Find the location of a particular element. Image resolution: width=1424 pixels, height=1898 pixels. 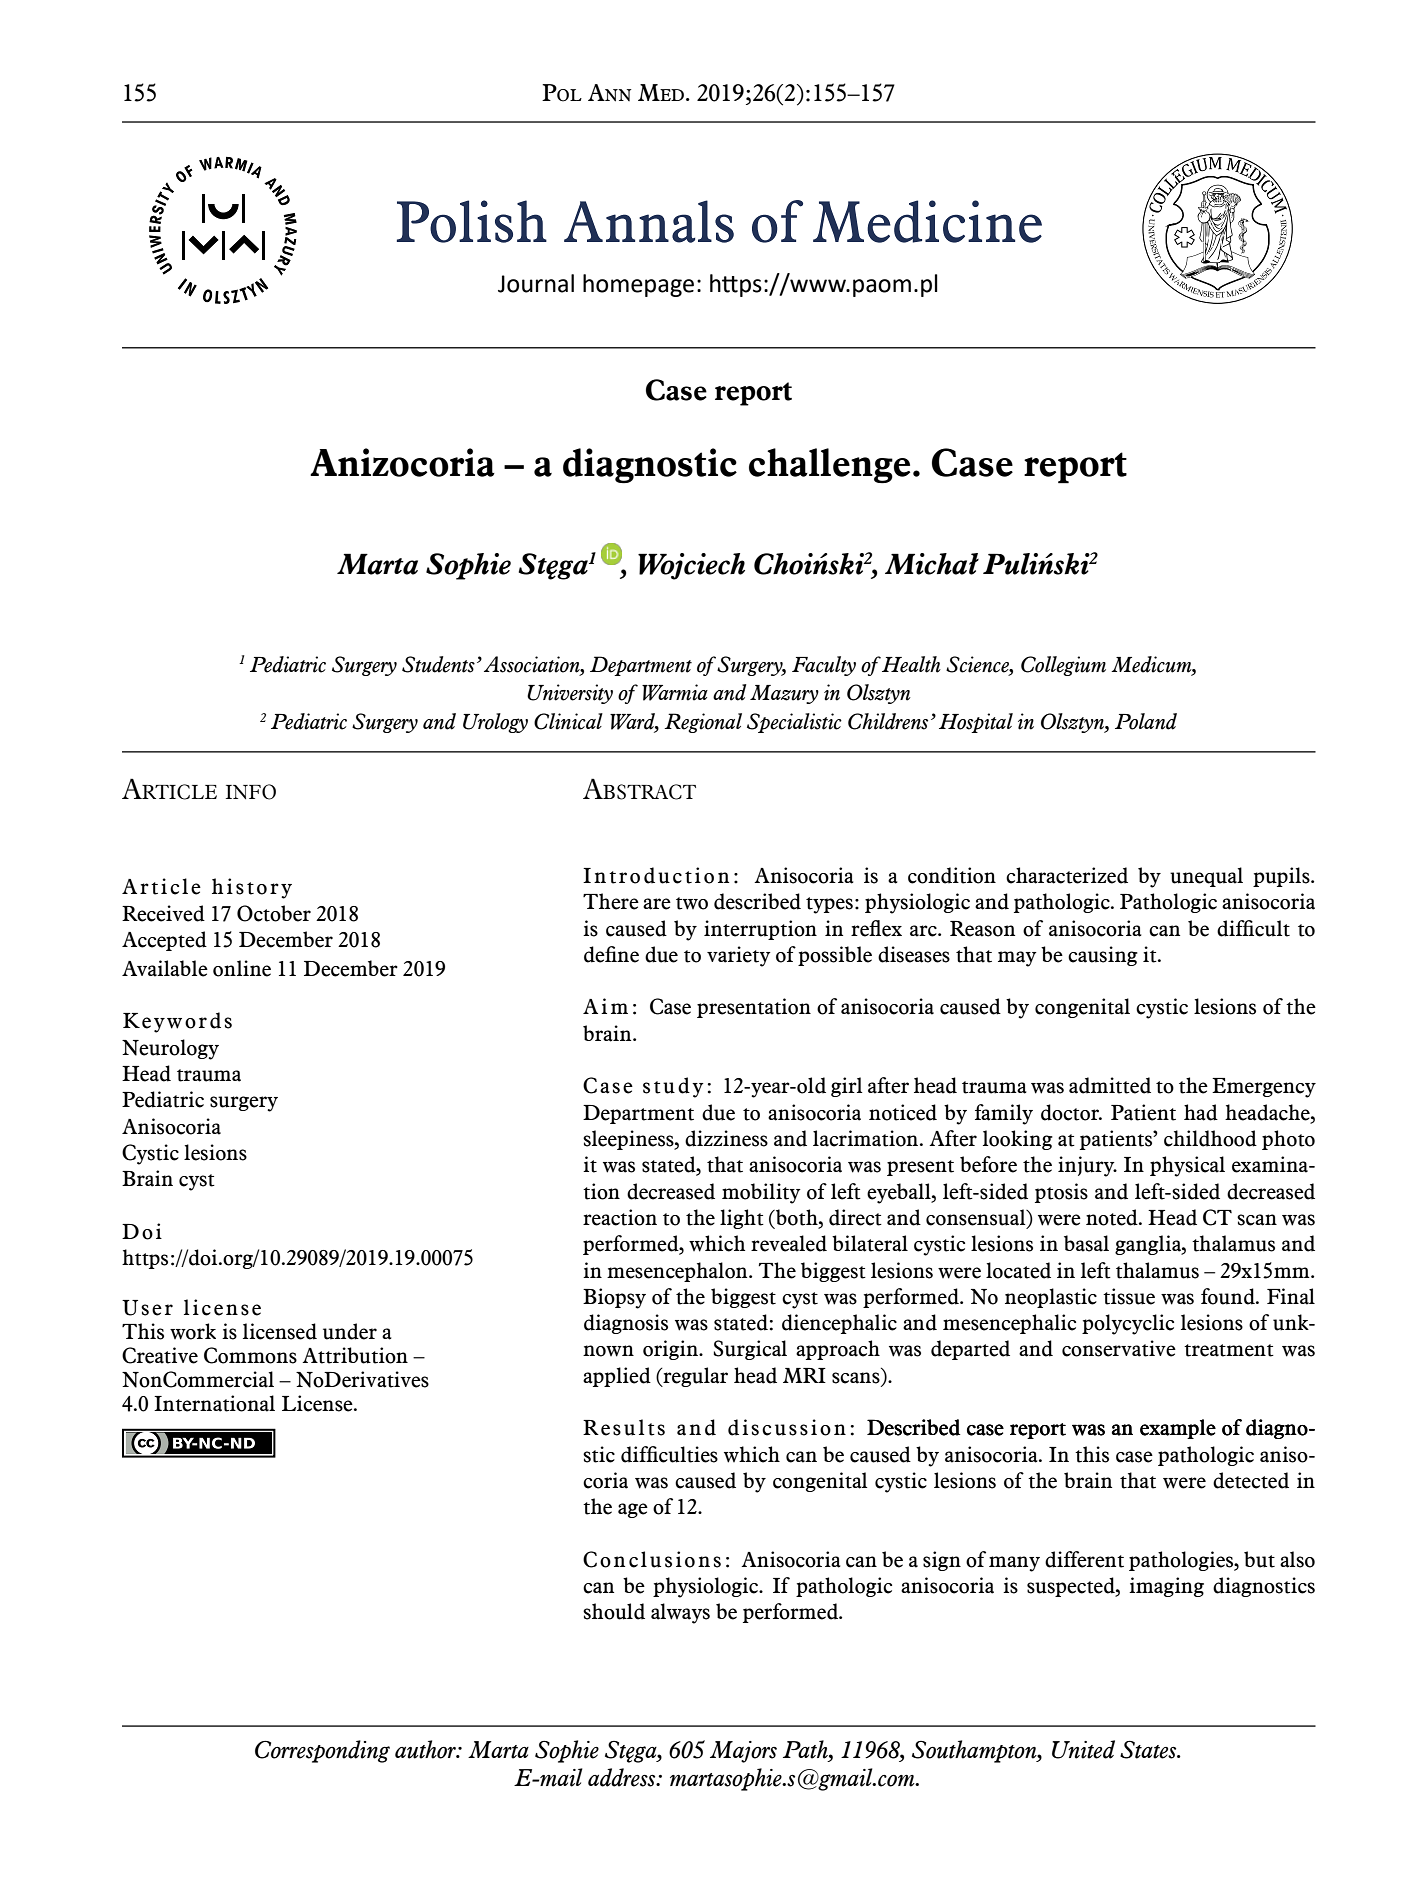

Poland is located at coordinates (1146, 721).
